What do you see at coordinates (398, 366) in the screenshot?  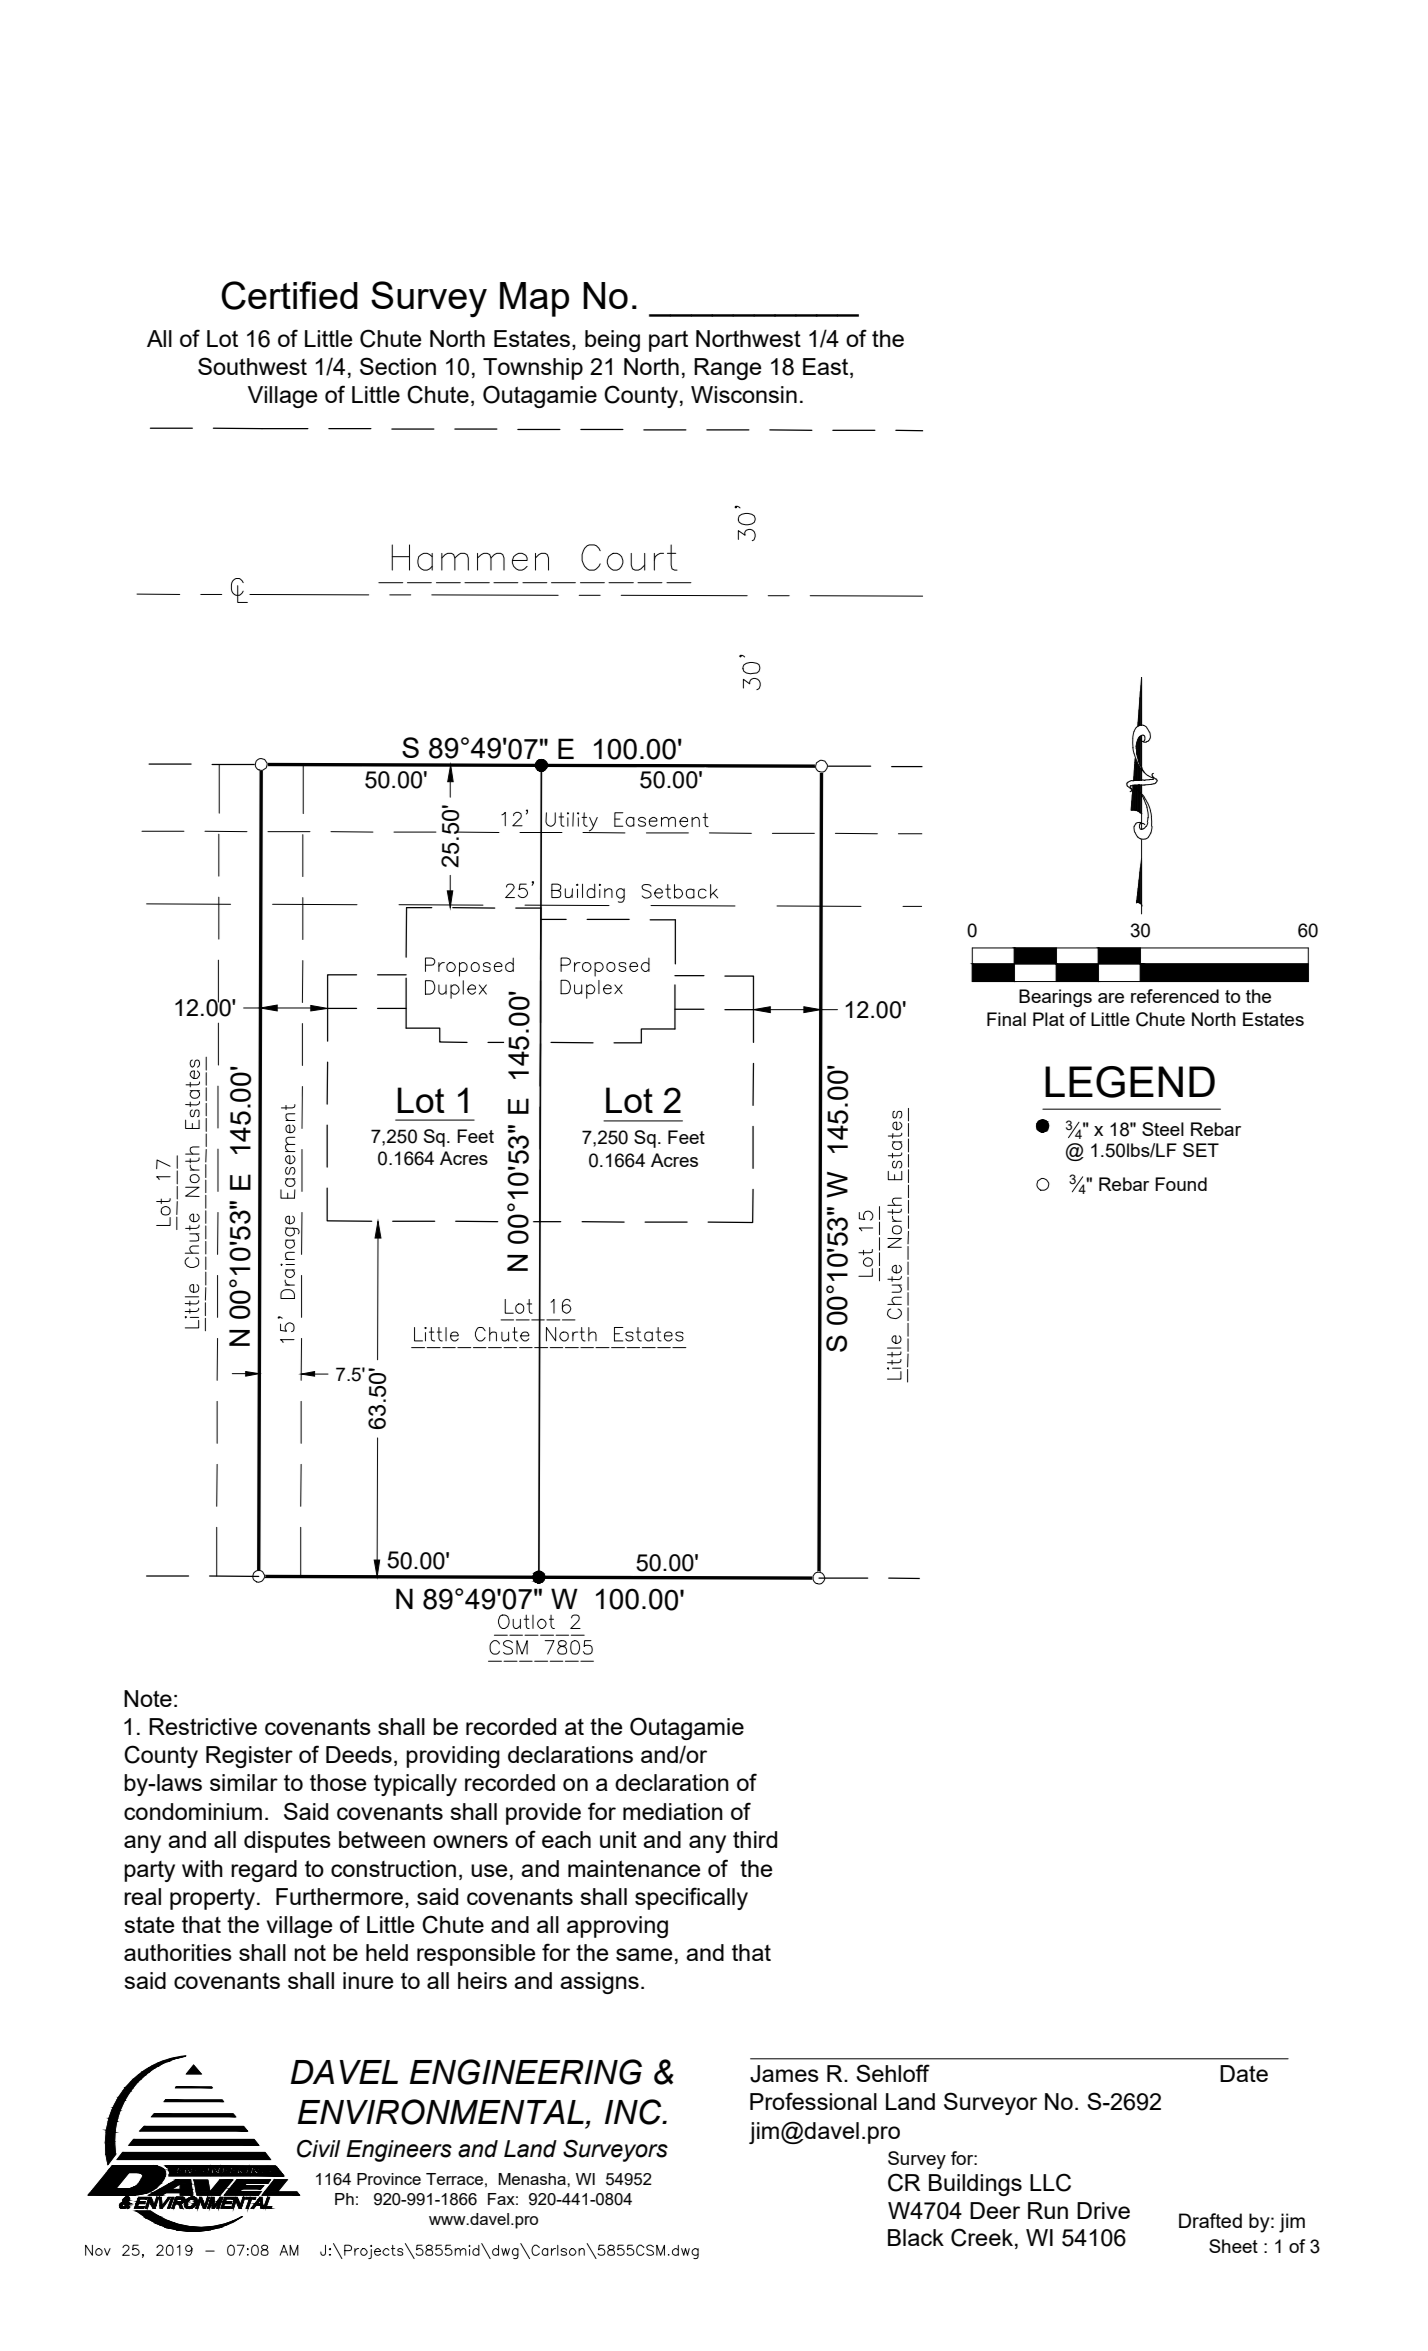 I see `Section` at bounding box center [398, 366].
